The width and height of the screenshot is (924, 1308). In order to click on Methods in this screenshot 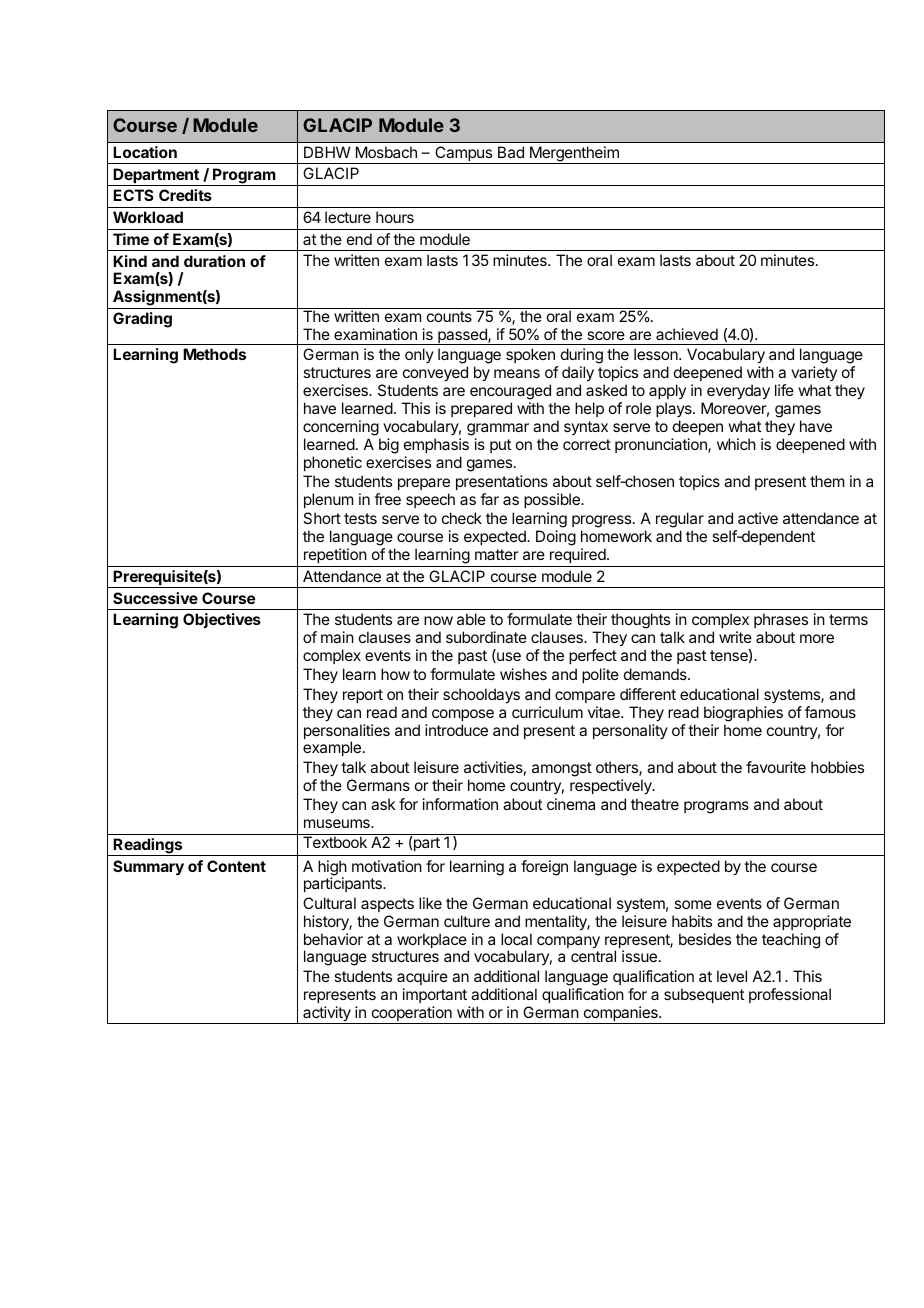, I will do `click(214, 354)`.
